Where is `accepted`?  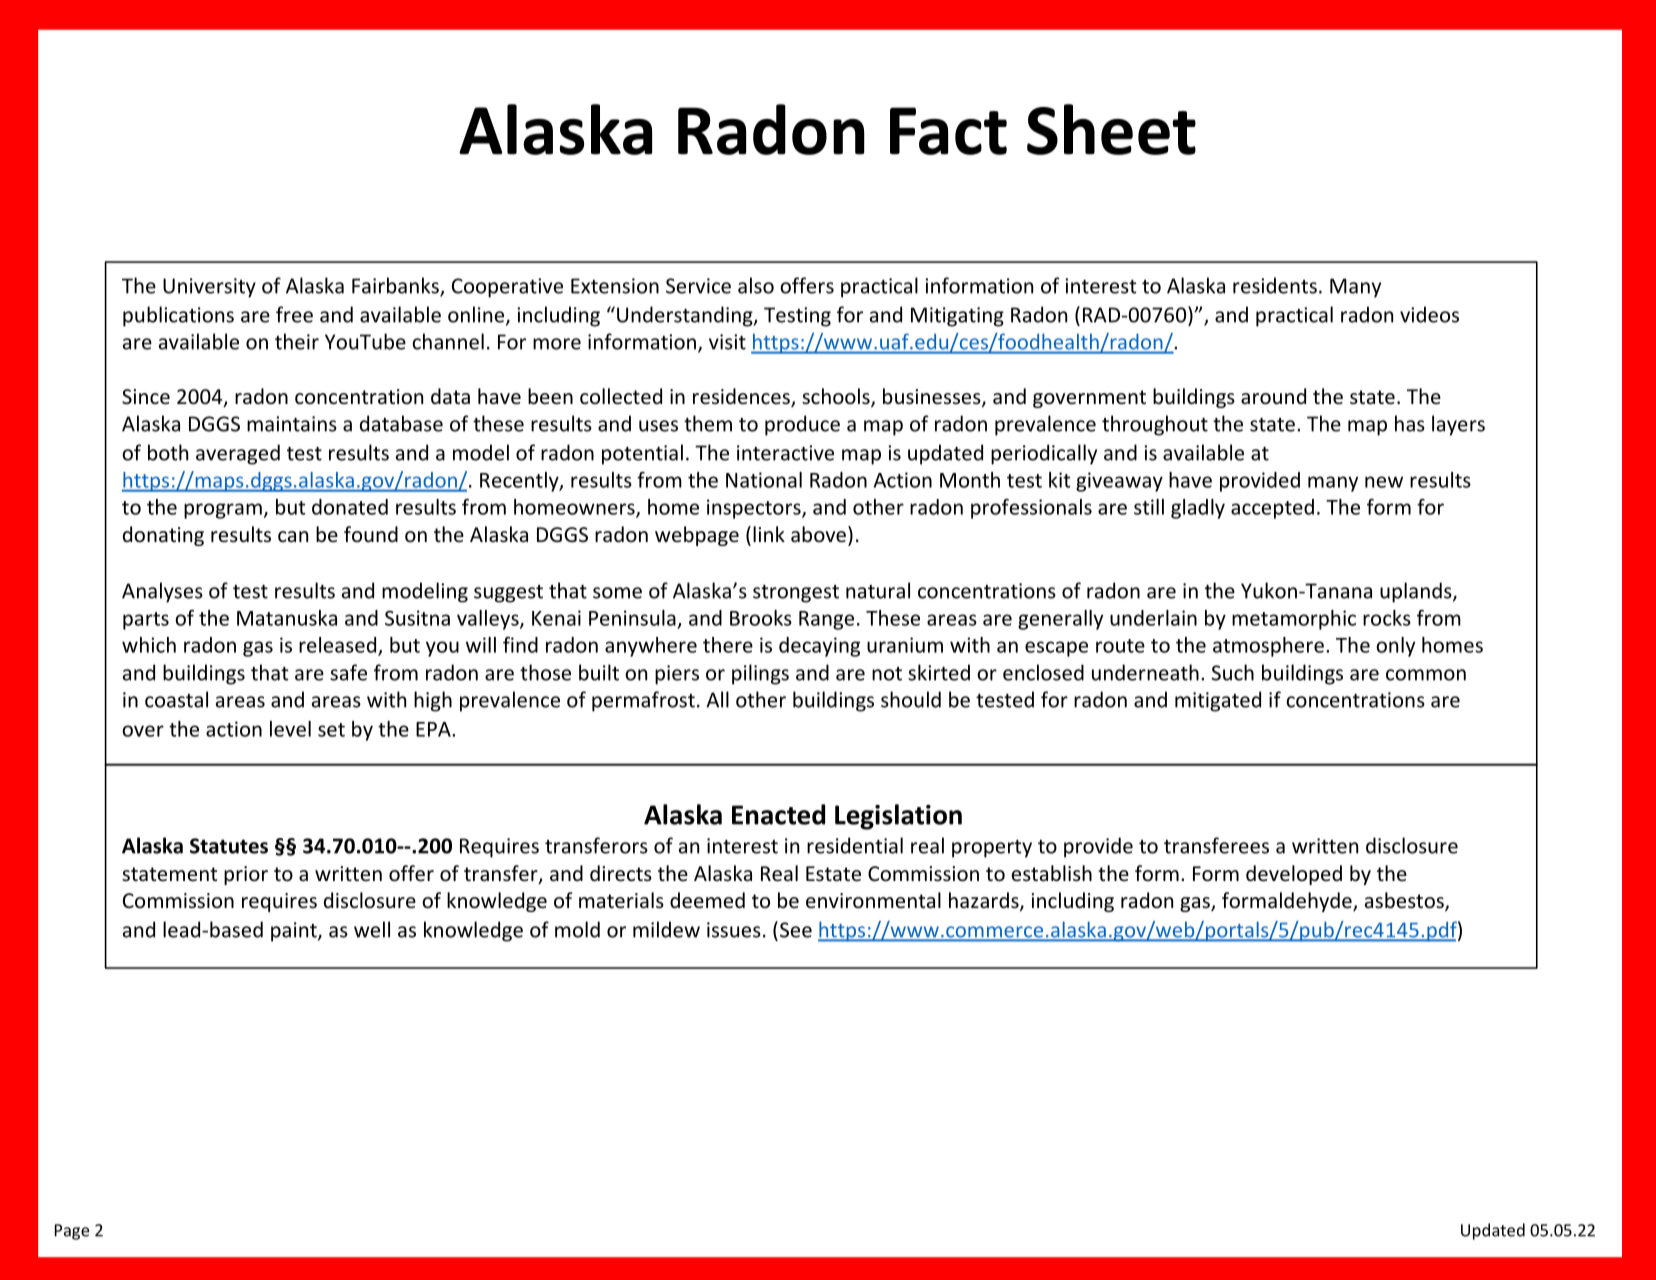
accepted is located at coordinates (1272, 509).
